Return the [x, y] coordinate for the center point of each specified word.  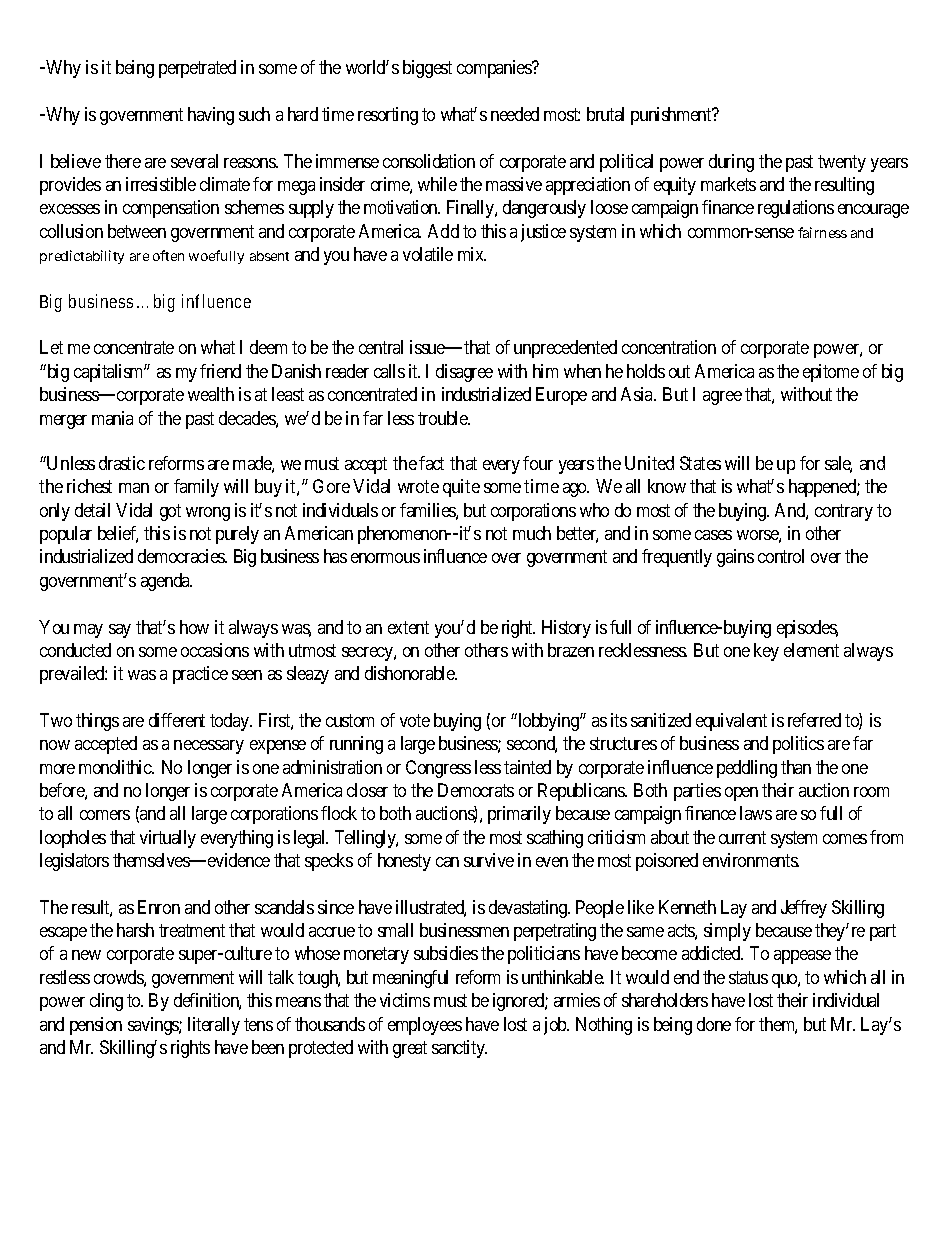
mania [112, 418]
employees [425, 1026]
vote [415, 720]
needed [515, 114]
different [177, 720]
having [211, 116]
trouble [444, 418]
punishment [672, 116]
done [714, 1024]
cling [106, 1002]
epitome [831, 373]
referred [814, 720]
